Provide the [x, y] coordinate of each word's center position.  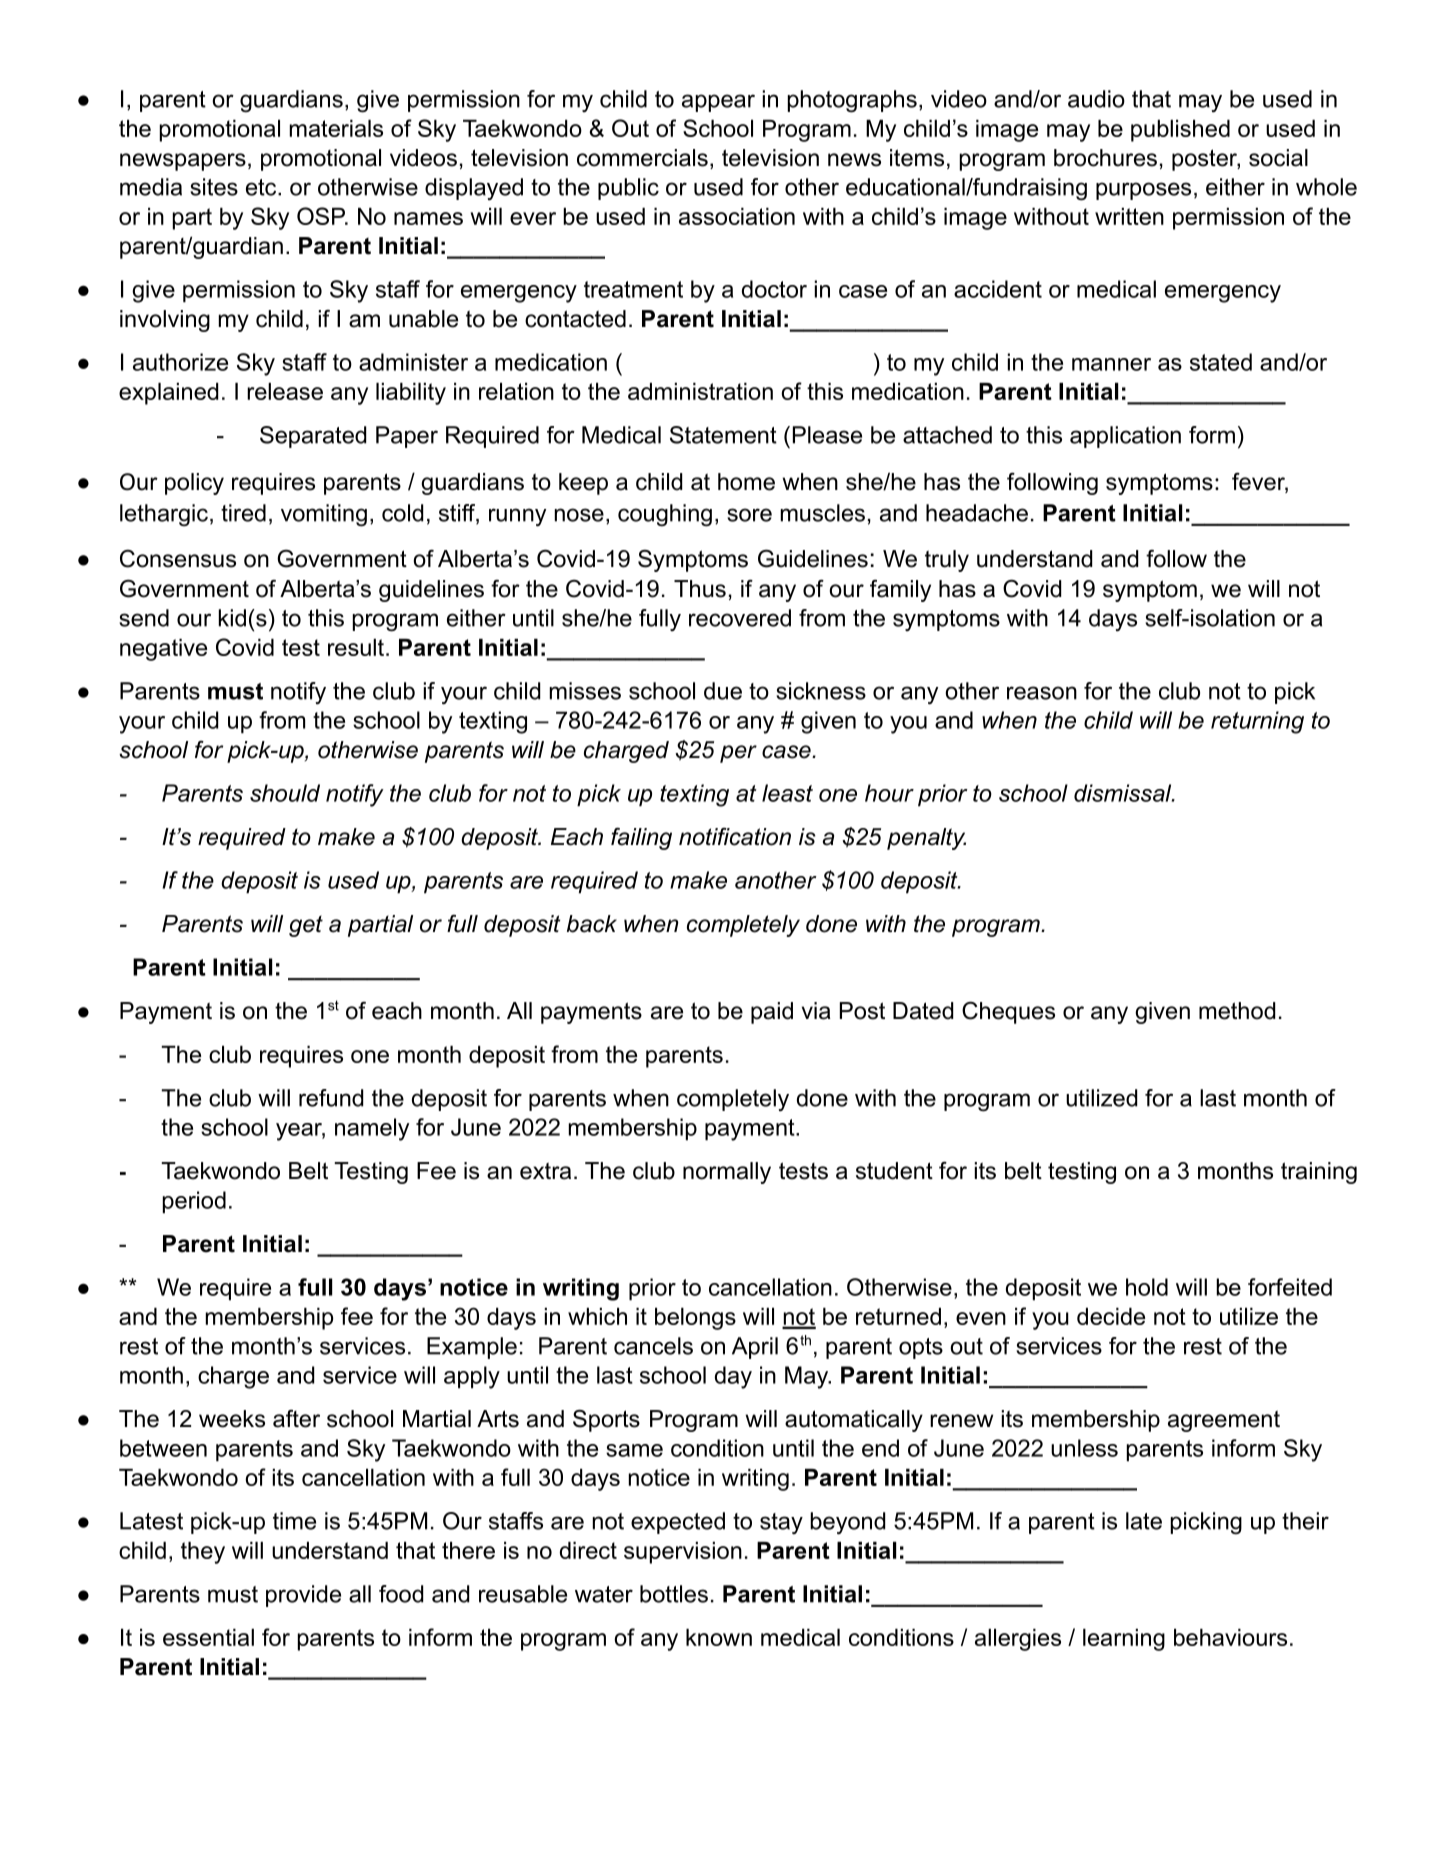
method [1237, 1011]
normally [727, 1173]
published [1180, 131]
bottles [674, 1594]
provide [303, 1596]
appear [718, 103]
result [356, 647]
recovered [740, 618]
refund [331, 1098]
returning [1257, 722]
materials [336, 128]
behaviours [1230, 1637]
